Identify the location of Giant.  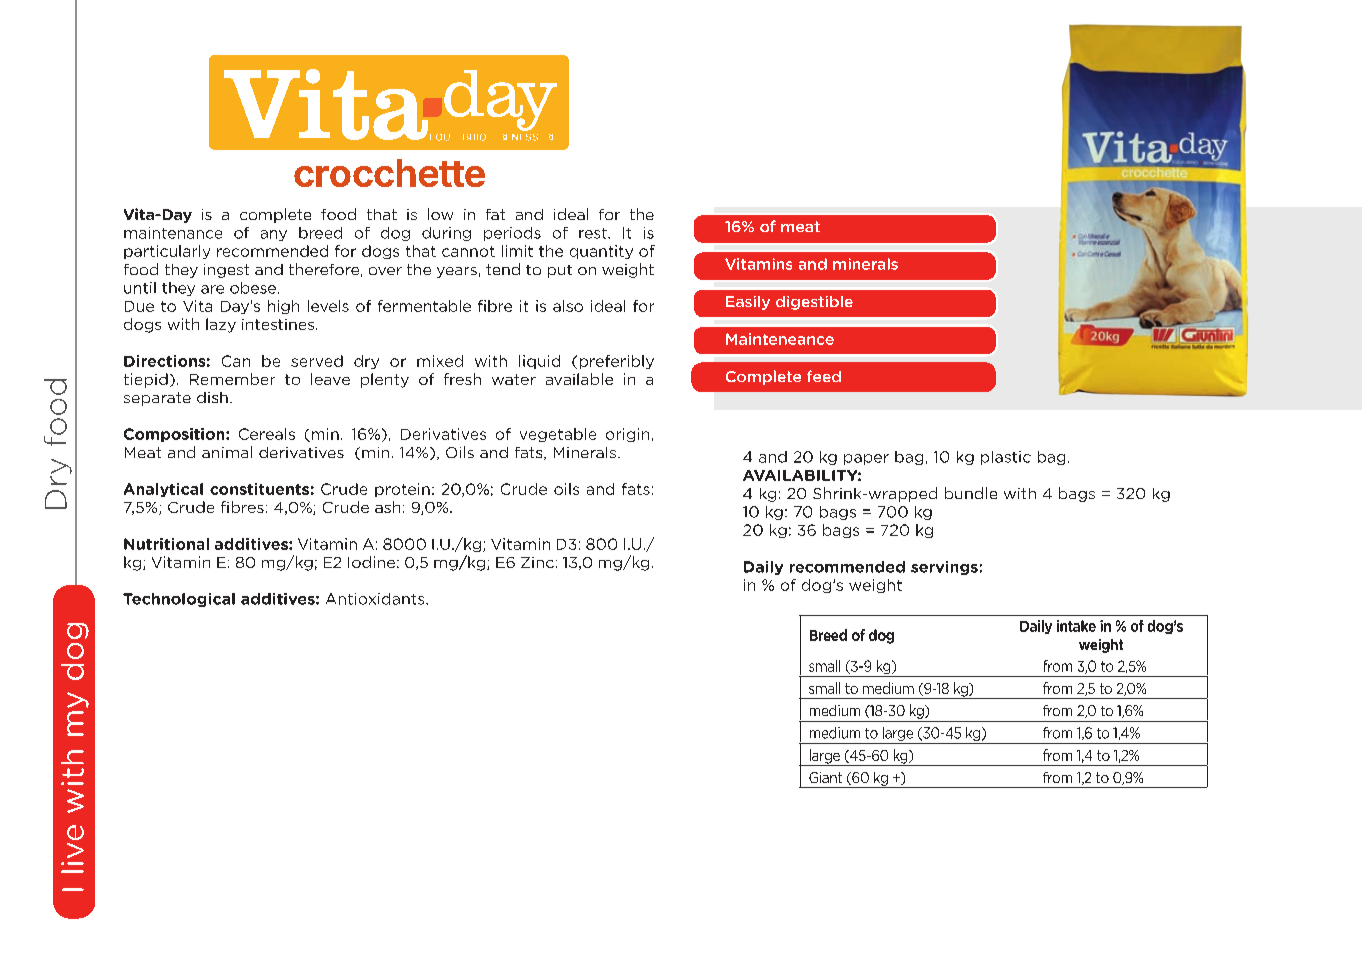
(825, 777).
